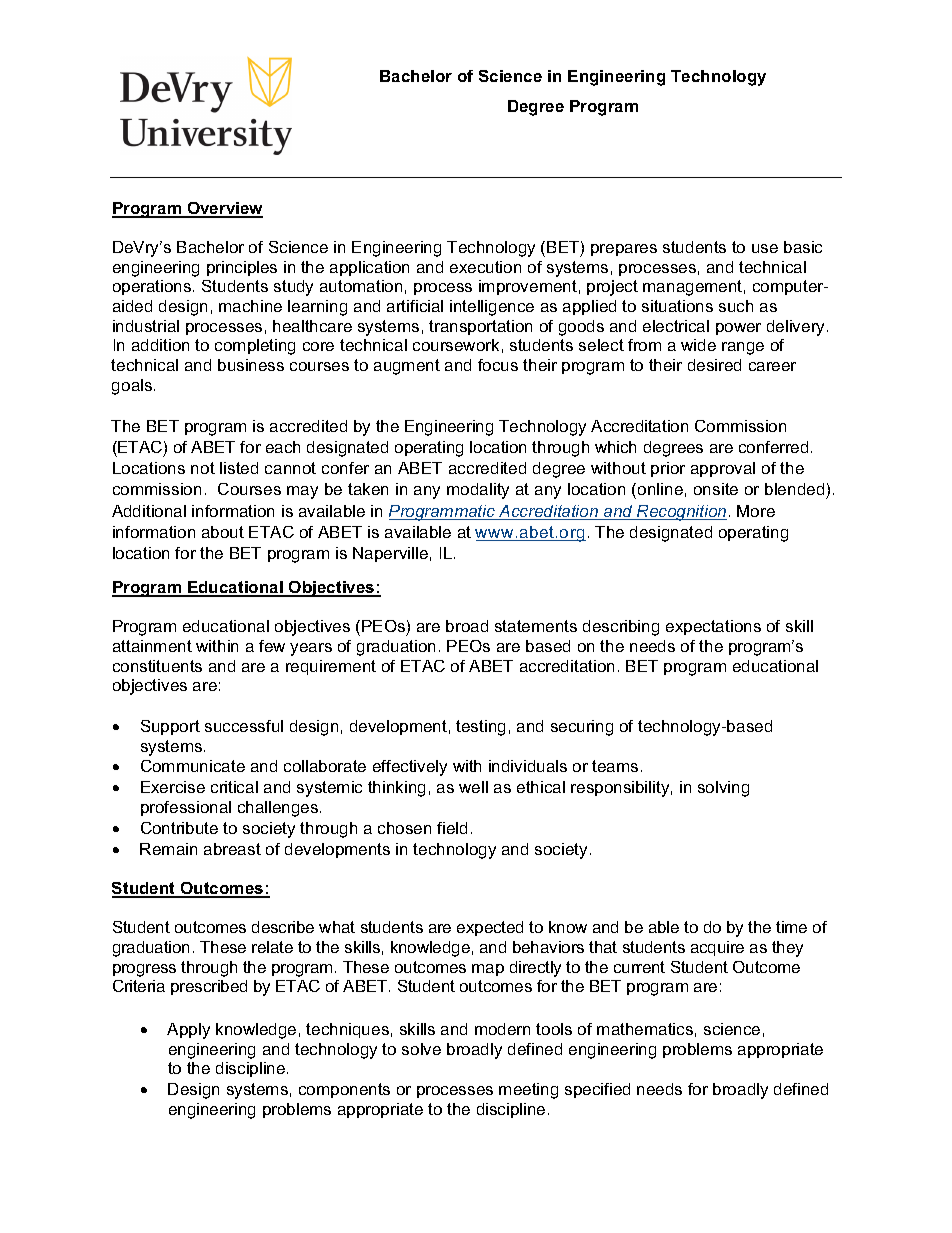 The height and width of the image is (1233, 952). Describe the element at coordinates (224, 209) in the image. I see `Overview` at that location.
